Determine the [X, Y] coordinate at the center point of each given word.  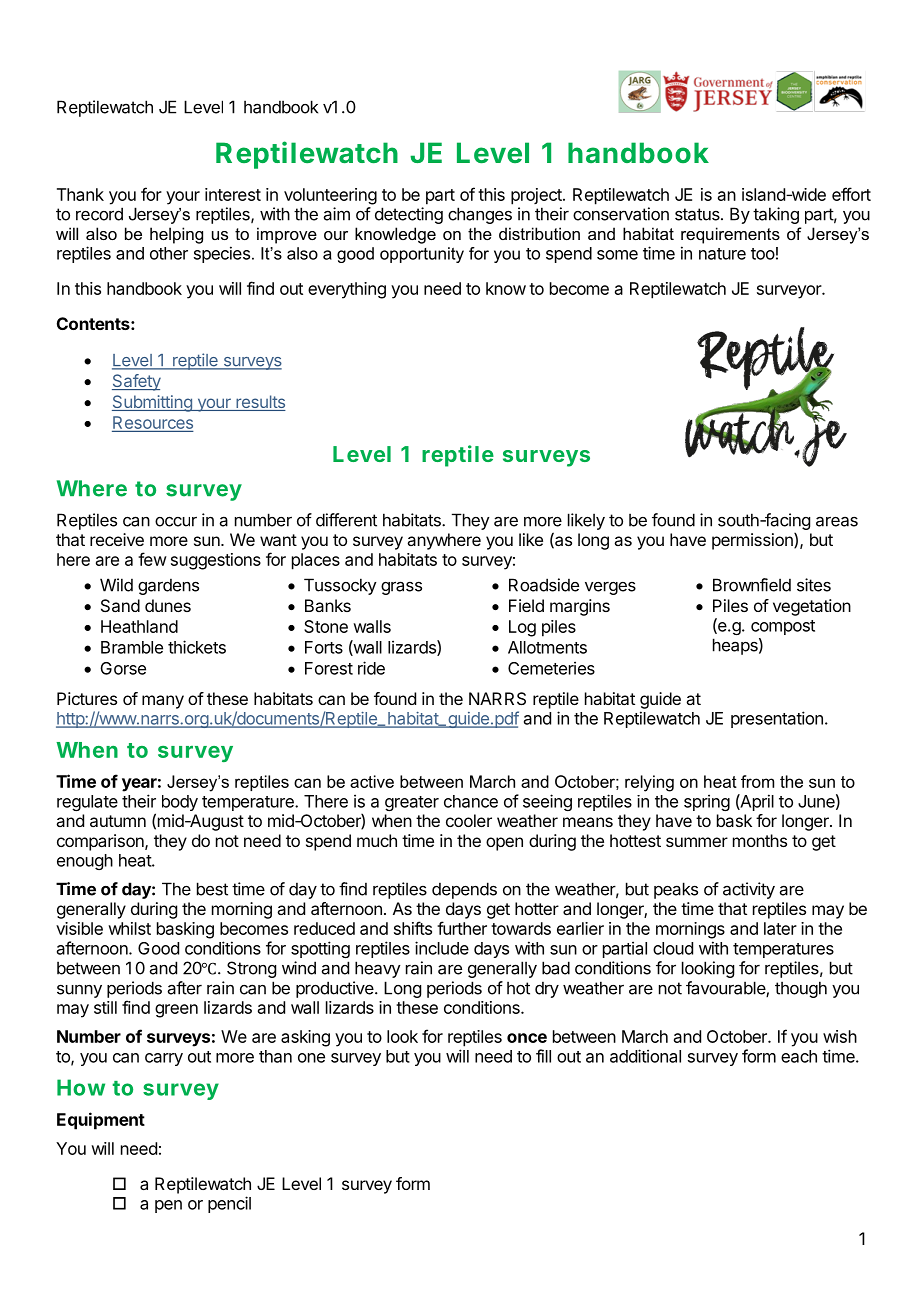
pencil [229, 1204]
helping [176, 235]
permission [753, 541]
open [504, 844]
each [799, 1056]
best [212, 889]
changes [480, 215]
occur [176, 521]
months [760, 840]
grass [401, 588]
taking [776, 215]
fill [543, 1056]
